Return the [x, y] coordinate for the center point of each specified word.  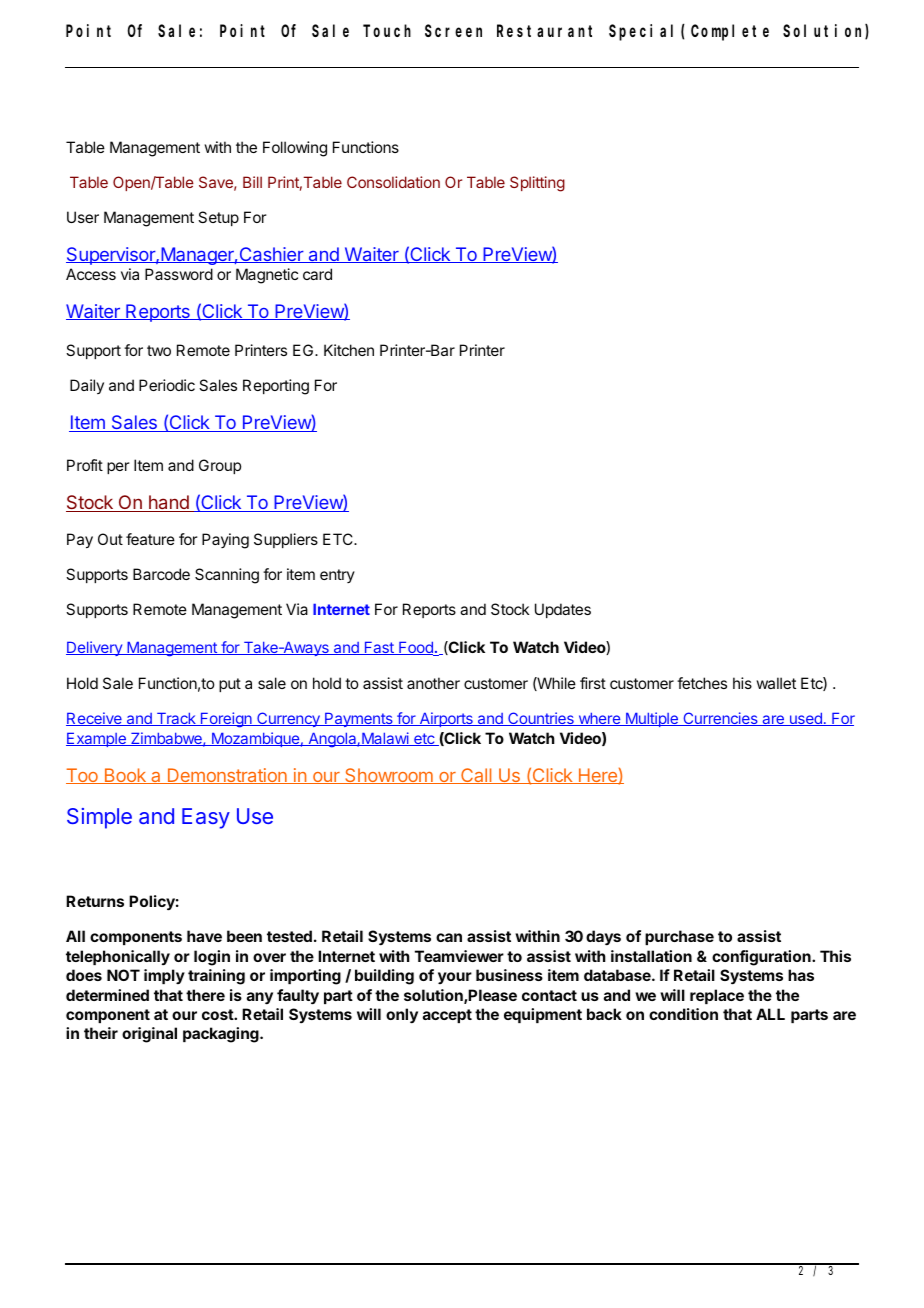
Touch [387, 30]
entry [337, 576]
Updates [563, 610]
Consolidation [393, 182]
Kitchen [349, 350]
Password [179, 274]
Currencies [720, 719]
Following [295, 149]
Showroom [389, 776]
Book [125, 776]
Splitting [537, 184]
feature [150, 539]
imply [164, 976]
